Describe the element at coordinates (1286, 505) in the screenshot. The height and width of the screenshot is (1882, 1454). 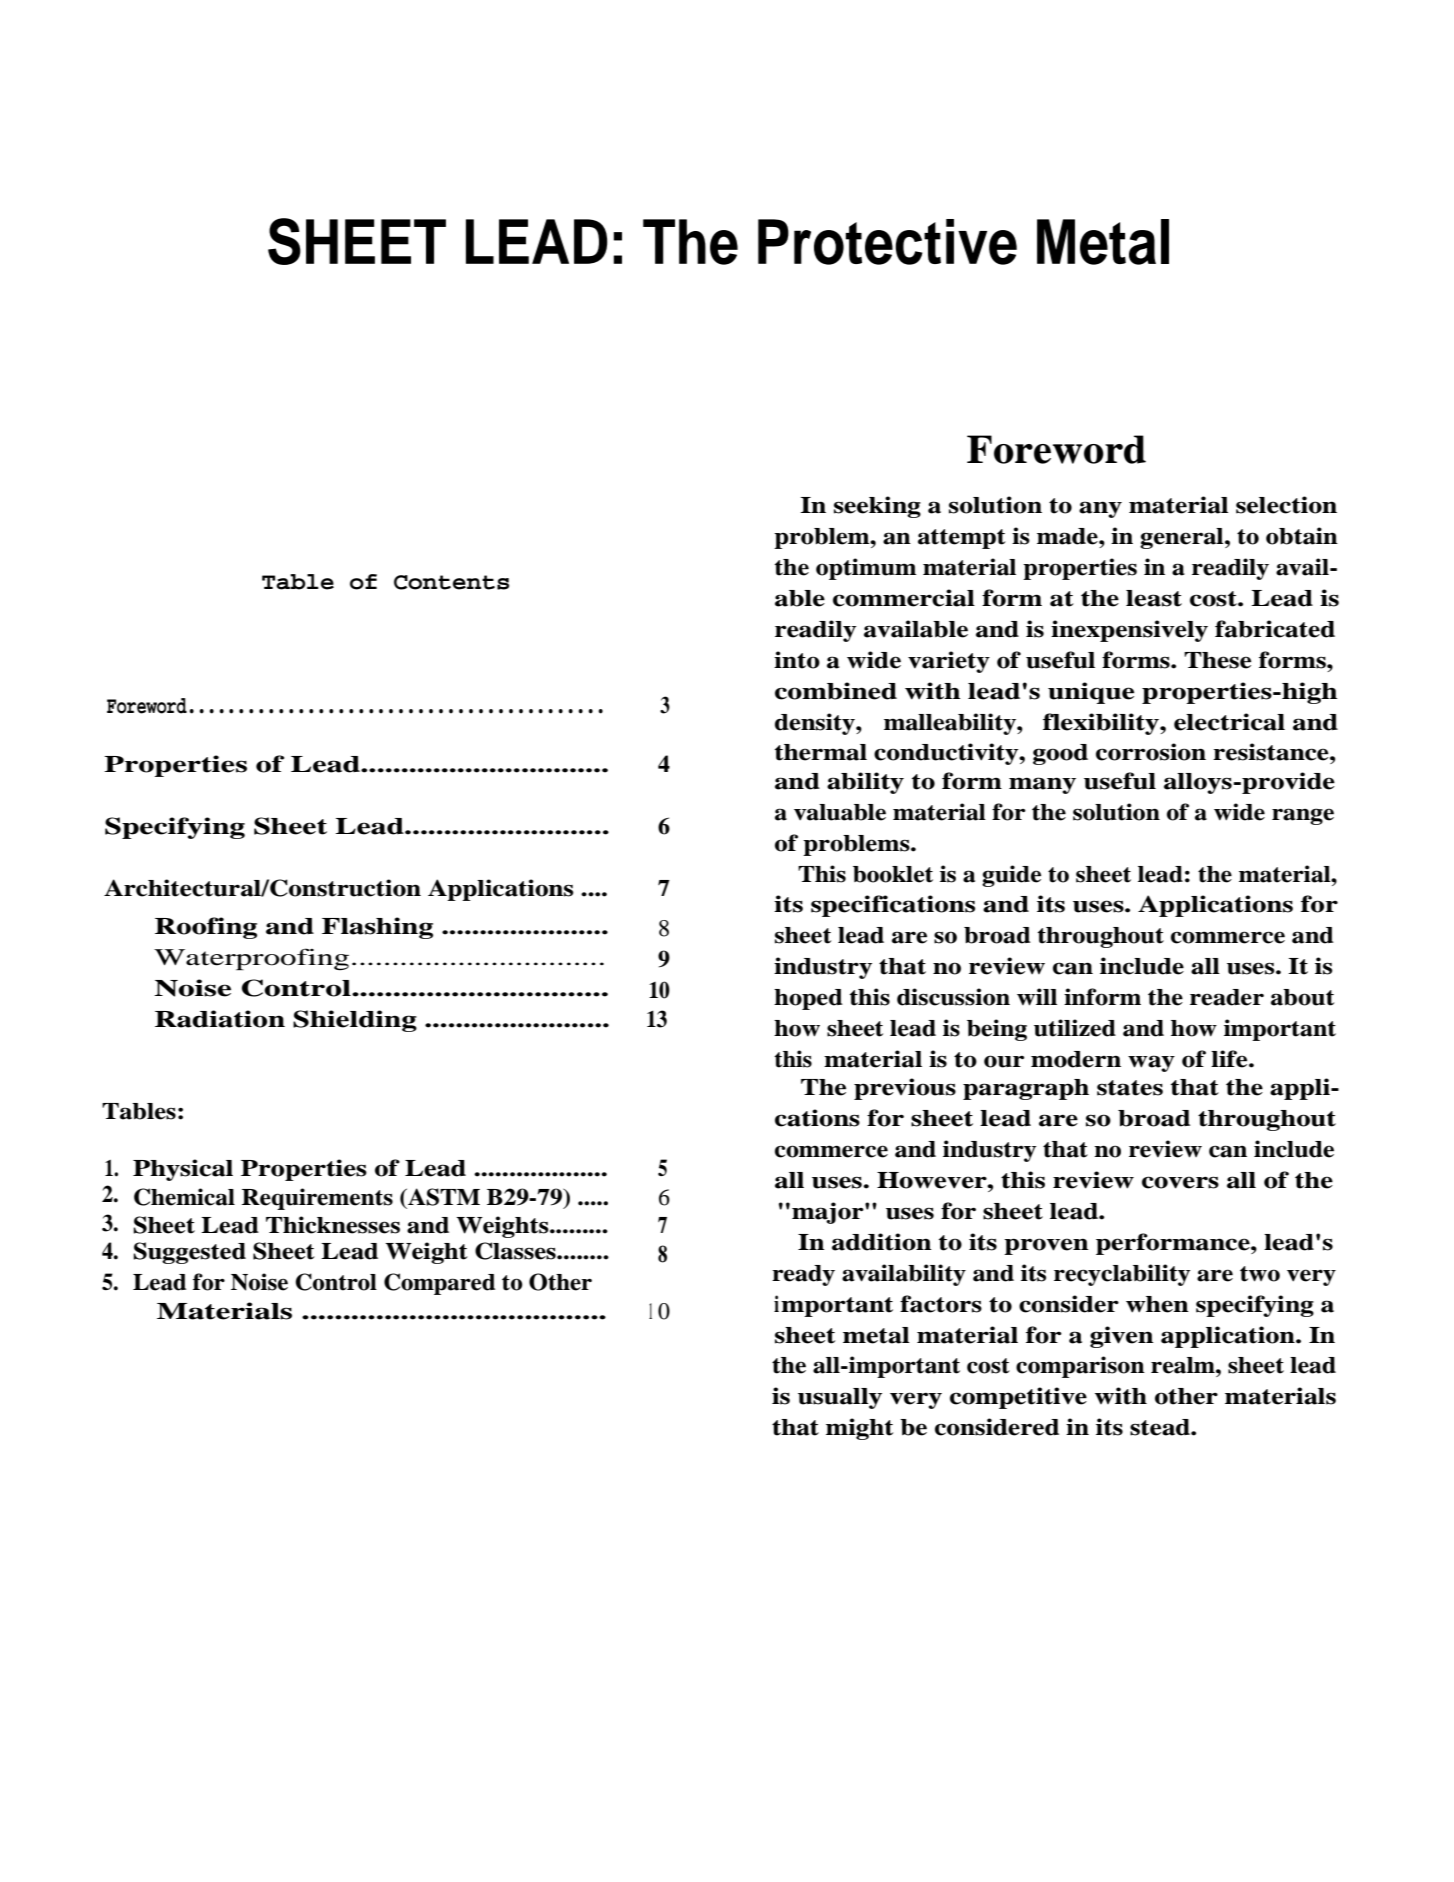
I see `selection` at that location.
